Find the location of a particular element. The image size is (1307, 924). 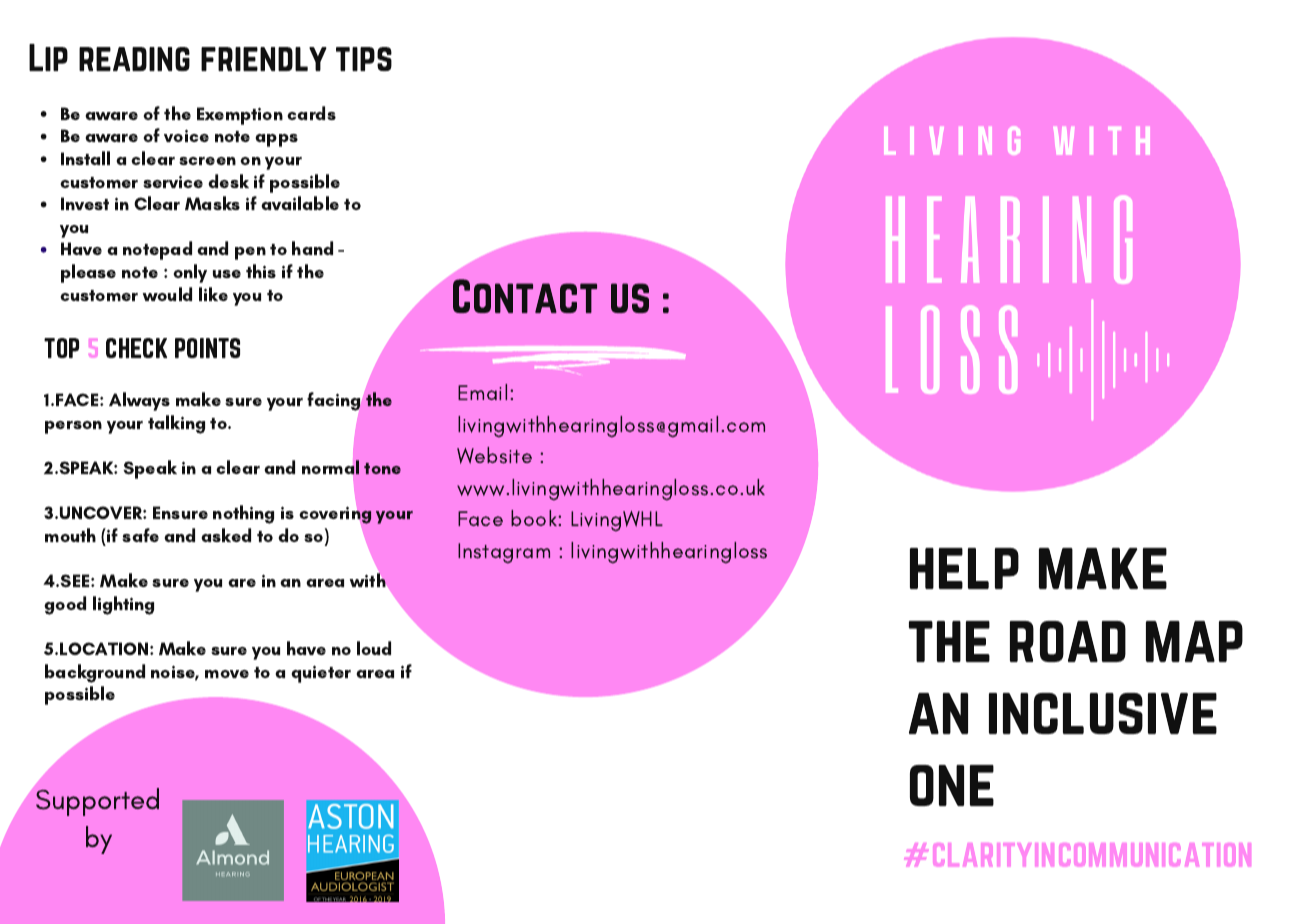

inclusive is located at coordinates (1103, 713).
